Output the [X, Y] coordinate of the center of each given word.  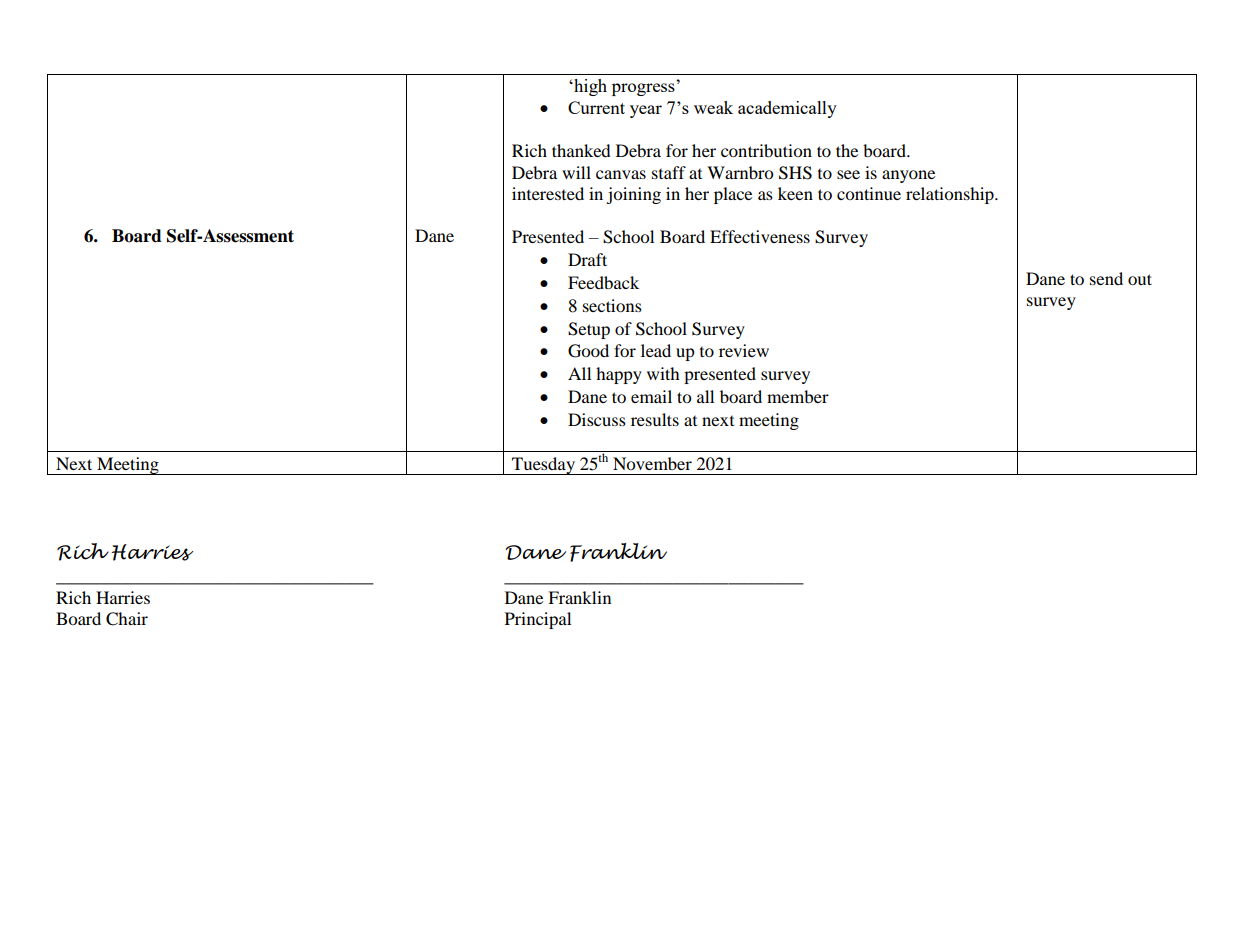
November [652, 463]
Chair [127, 619]
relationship [951, 195]
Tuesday [543, 466]
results [655, 419]
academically [787, 109]
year [646, 111]
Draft [587, 259]
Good [588, 351]
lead [656, 350]
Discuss [597, 419]
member [798, 396]
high [589, 87]
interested [548, 193]
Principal [538, 620]
